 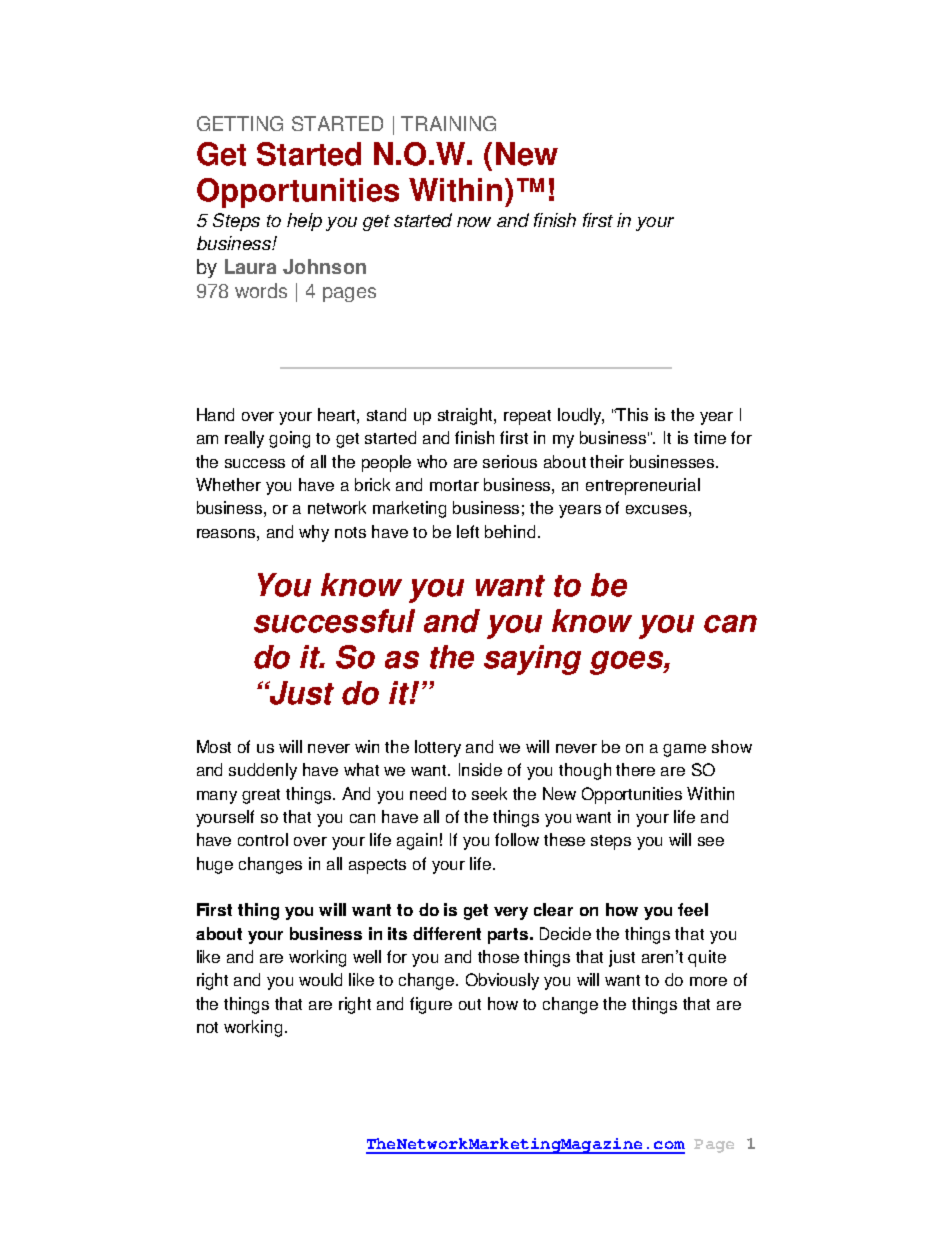 What do you see at coordinates (635, 769) in the screenshot?
I see `there` at bounding box center [635, 769].
